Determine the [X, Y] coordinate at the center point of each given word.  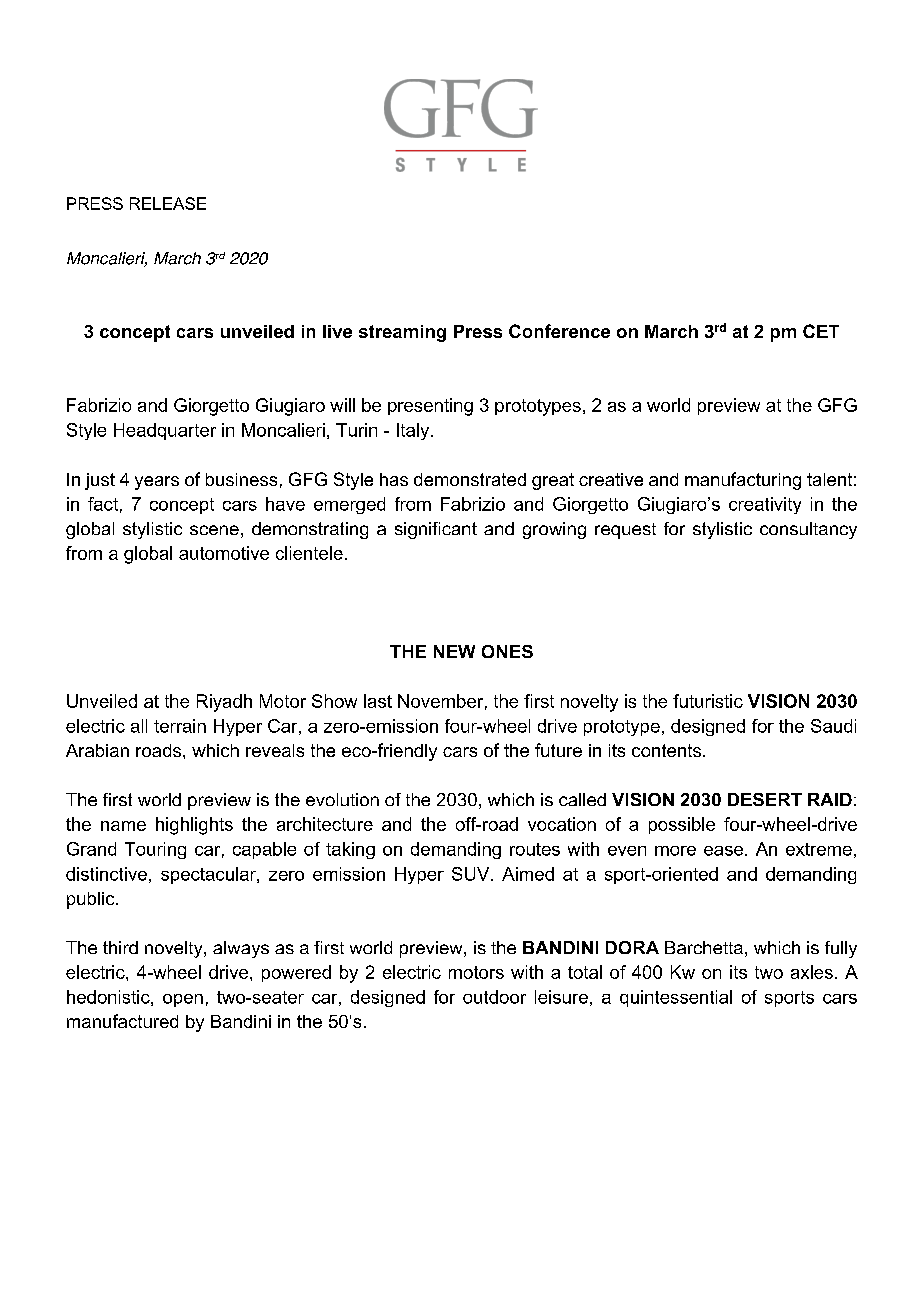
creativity [765, 505]
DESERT [765, 799]
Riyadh [224, 703]
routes [535, 849]
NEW [454, 651]
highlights [194, 826]
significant [436, 530]
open [183, 1000]
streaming [402, 333]
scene [214, 530]
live [337, 331]
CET [821, 331]
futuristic [708, 701]
